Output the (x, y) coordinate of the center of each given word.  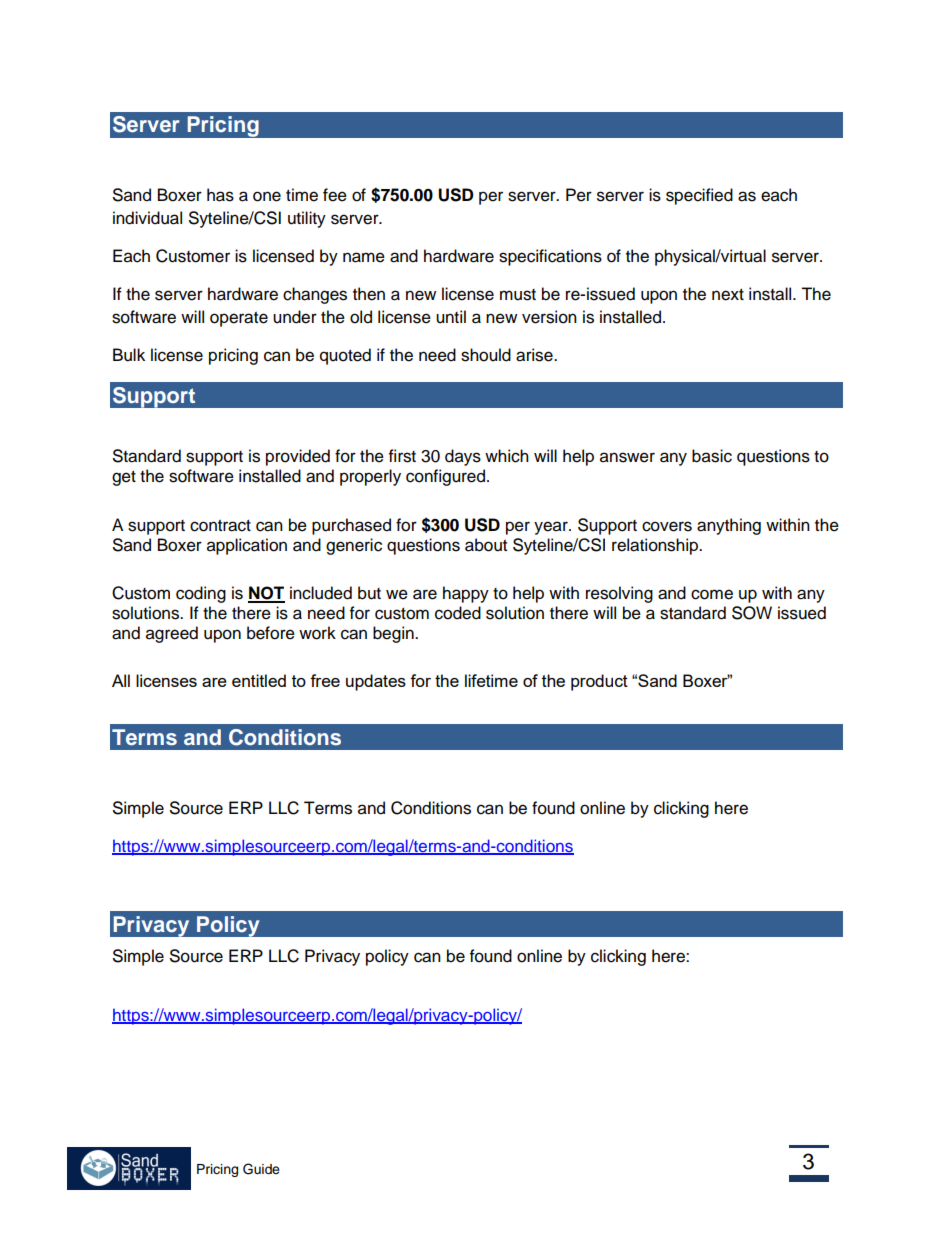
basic (712, 456)
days (463, 457)
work (317, 633)
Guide (261, 1169)
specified (699, 196)
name (364, 257)
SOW (752, 613)
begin (394, 634)
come (712, 594)
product (599, 682)
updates (376, 682)
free (325, 680)
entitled (259, 680)
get (124, 478)
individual (147, 218)
